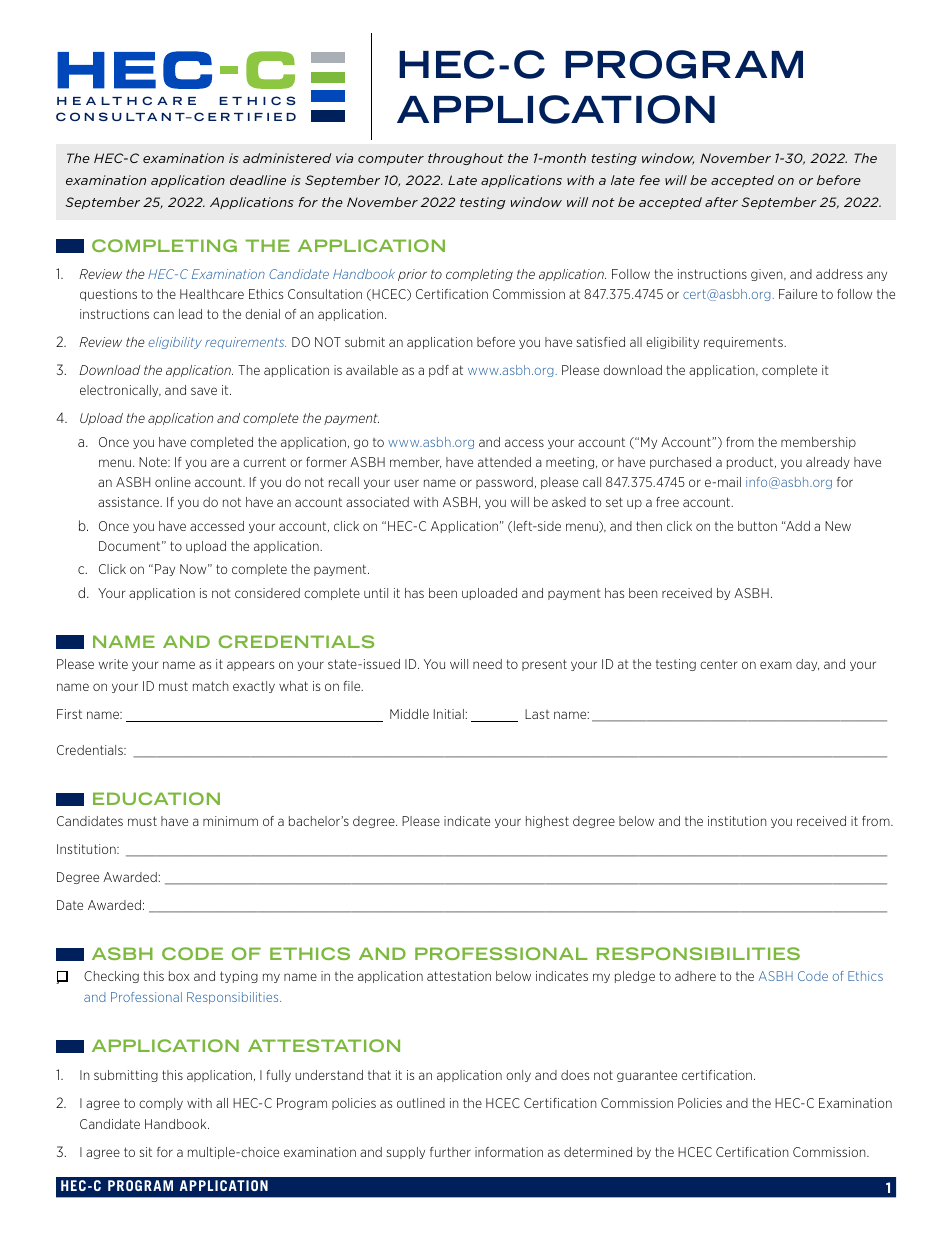 The image size is (952, 1233). I want to click on further, so click(450, 1152).
